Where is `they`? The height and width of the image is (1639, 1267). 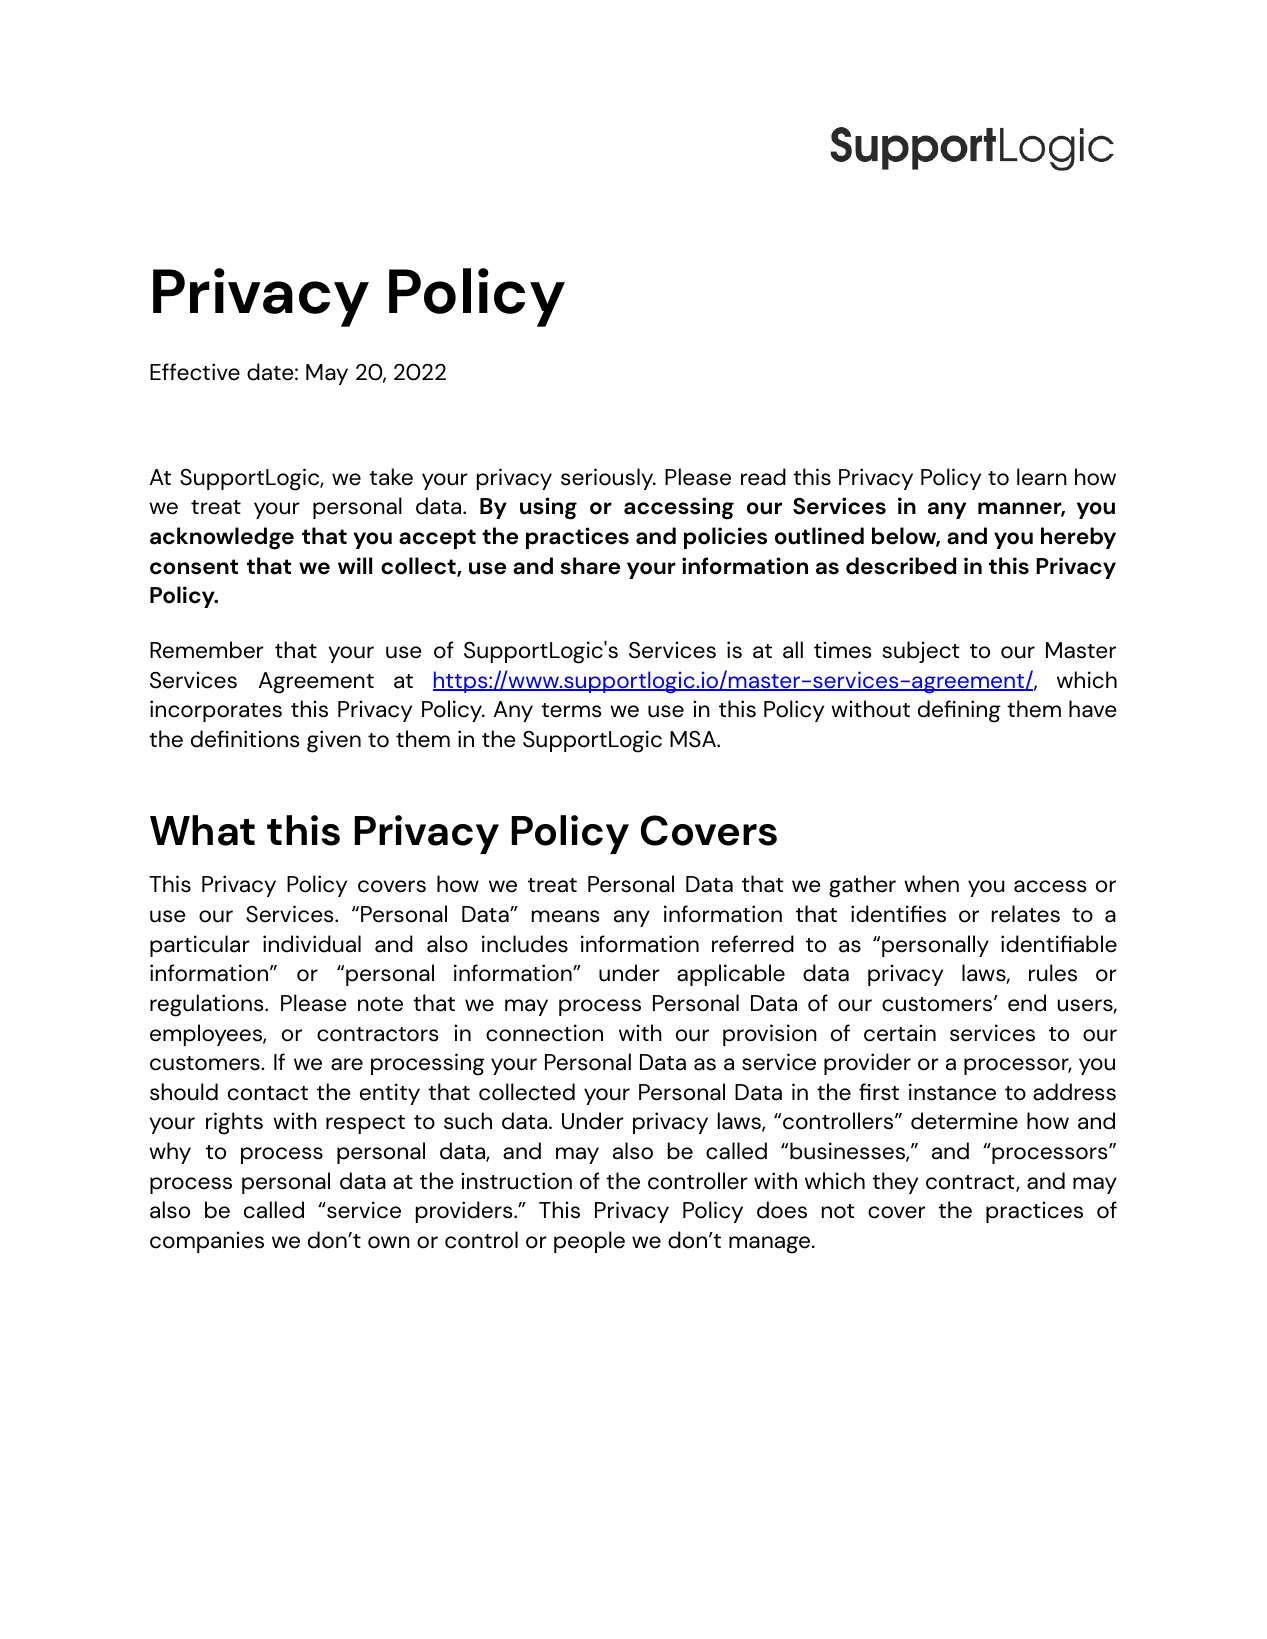
they is located at coordinates (895, 1183).
